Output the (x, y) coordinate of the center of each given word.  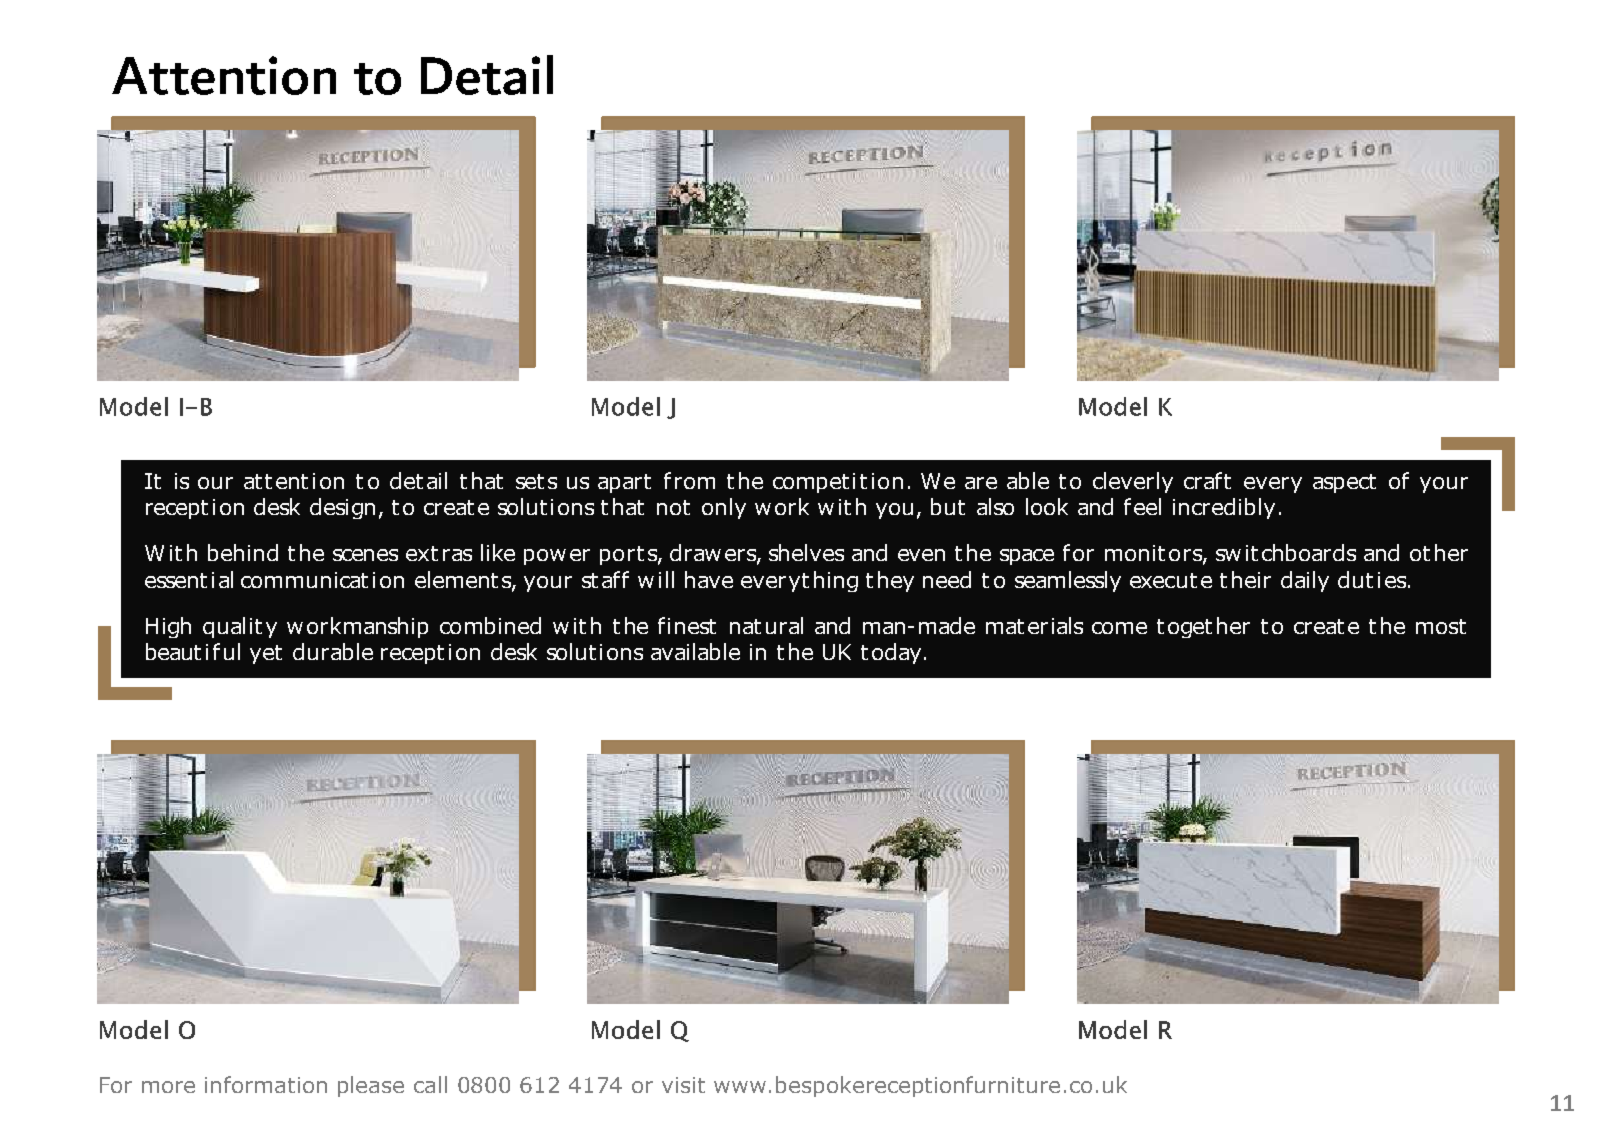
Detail (487, 75)
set (530, 481)
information (266, 1084)
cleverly (1133, 482)
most (1441, 626)
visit (683, 1085)
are (981, 483)
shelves (806, 552)
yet (266, 654)
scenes (365, 555)
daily (1305, 581)
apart (624, 483)
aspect (1344, 483)
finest (687, 625)
